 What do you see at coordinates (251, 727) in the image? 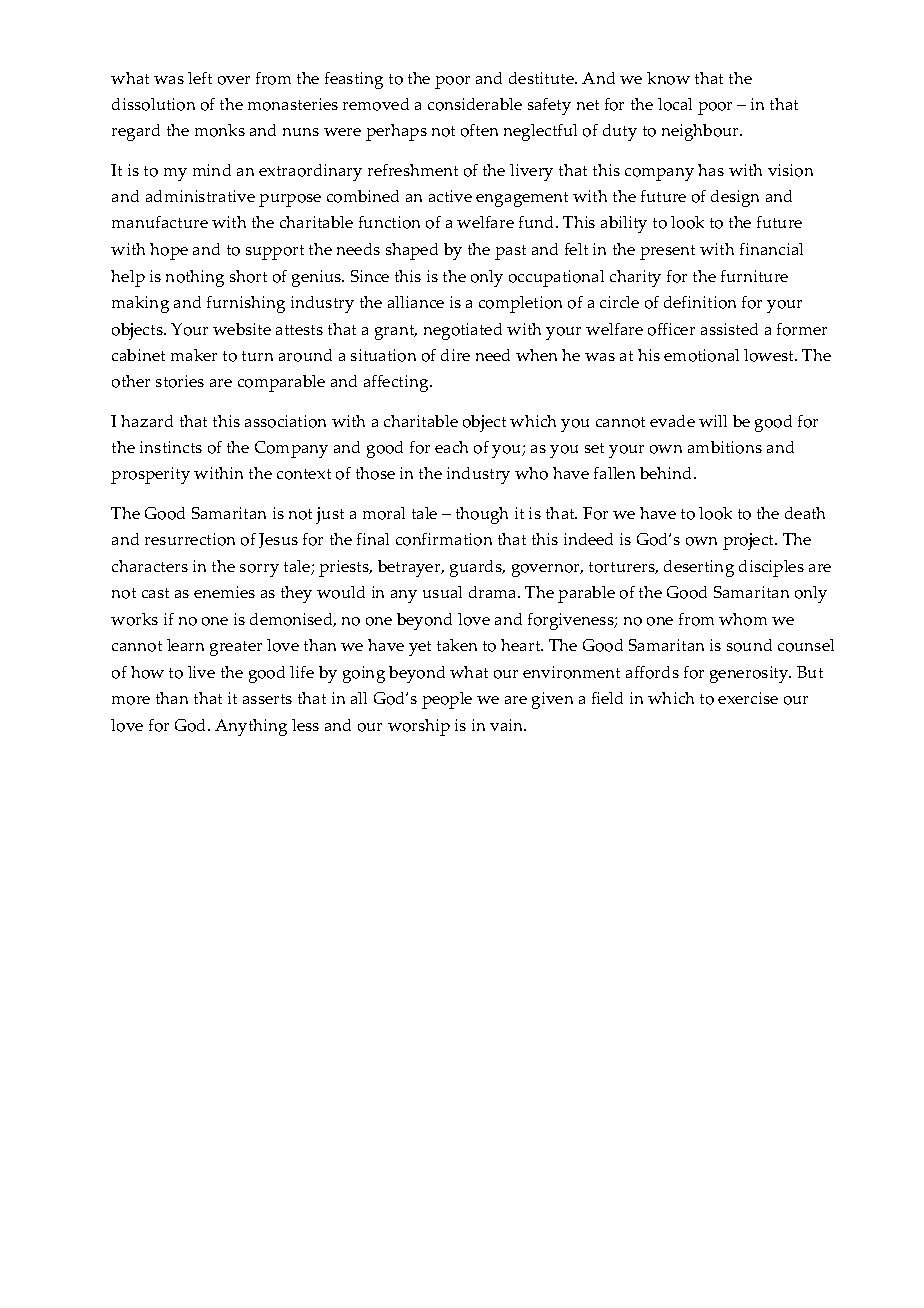
I see `Anything` at bounding box center [251, 727].
